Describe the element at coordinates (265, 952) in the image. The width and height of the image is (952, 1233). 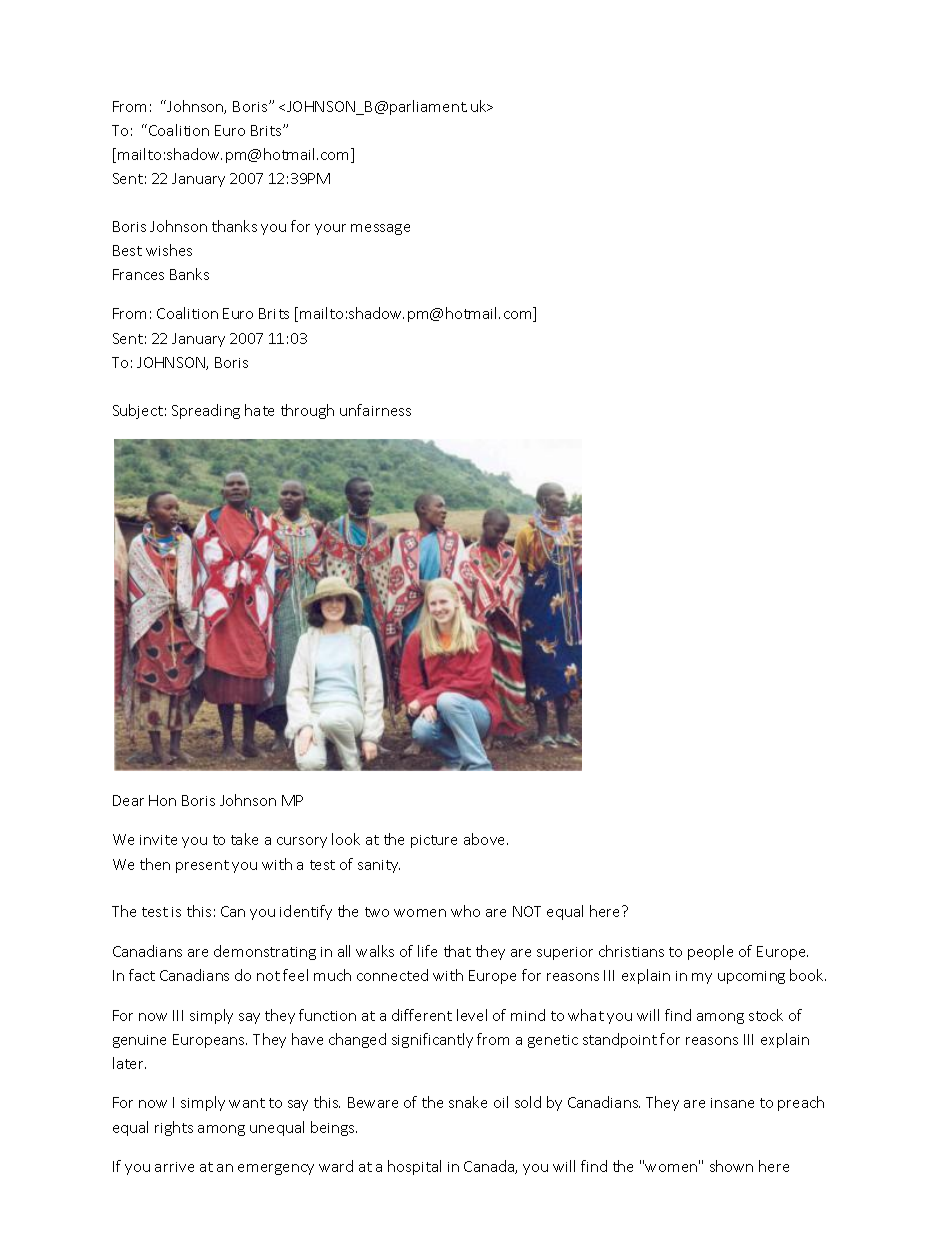
I see `demonstrating` at that location.
